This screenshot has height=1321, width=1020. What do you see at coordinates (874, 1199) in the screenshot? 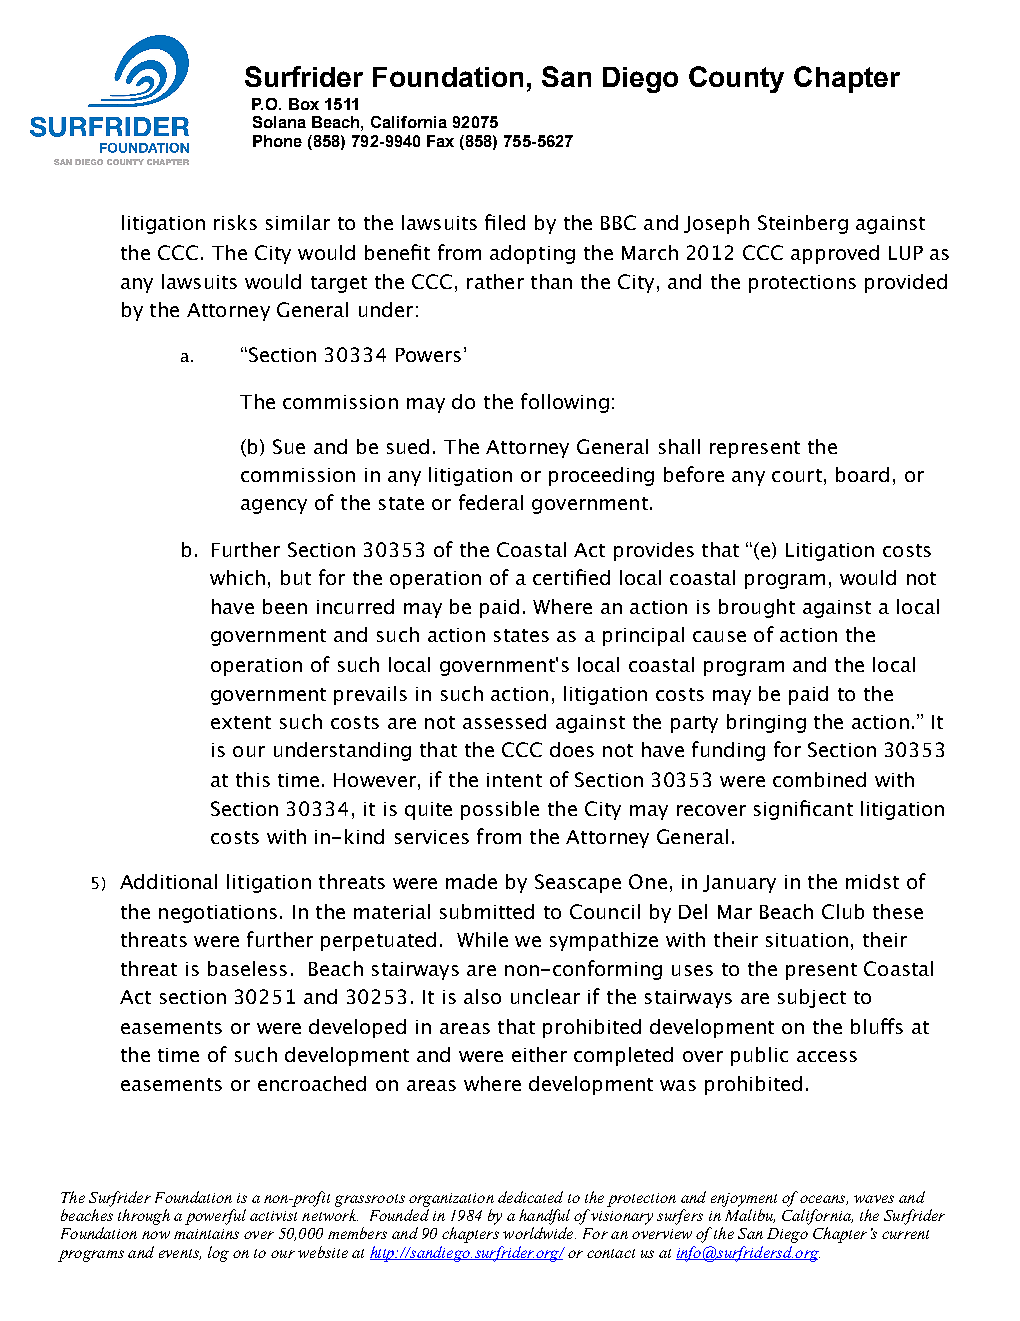
I see `waves` at bounding box center [874, 1199].
